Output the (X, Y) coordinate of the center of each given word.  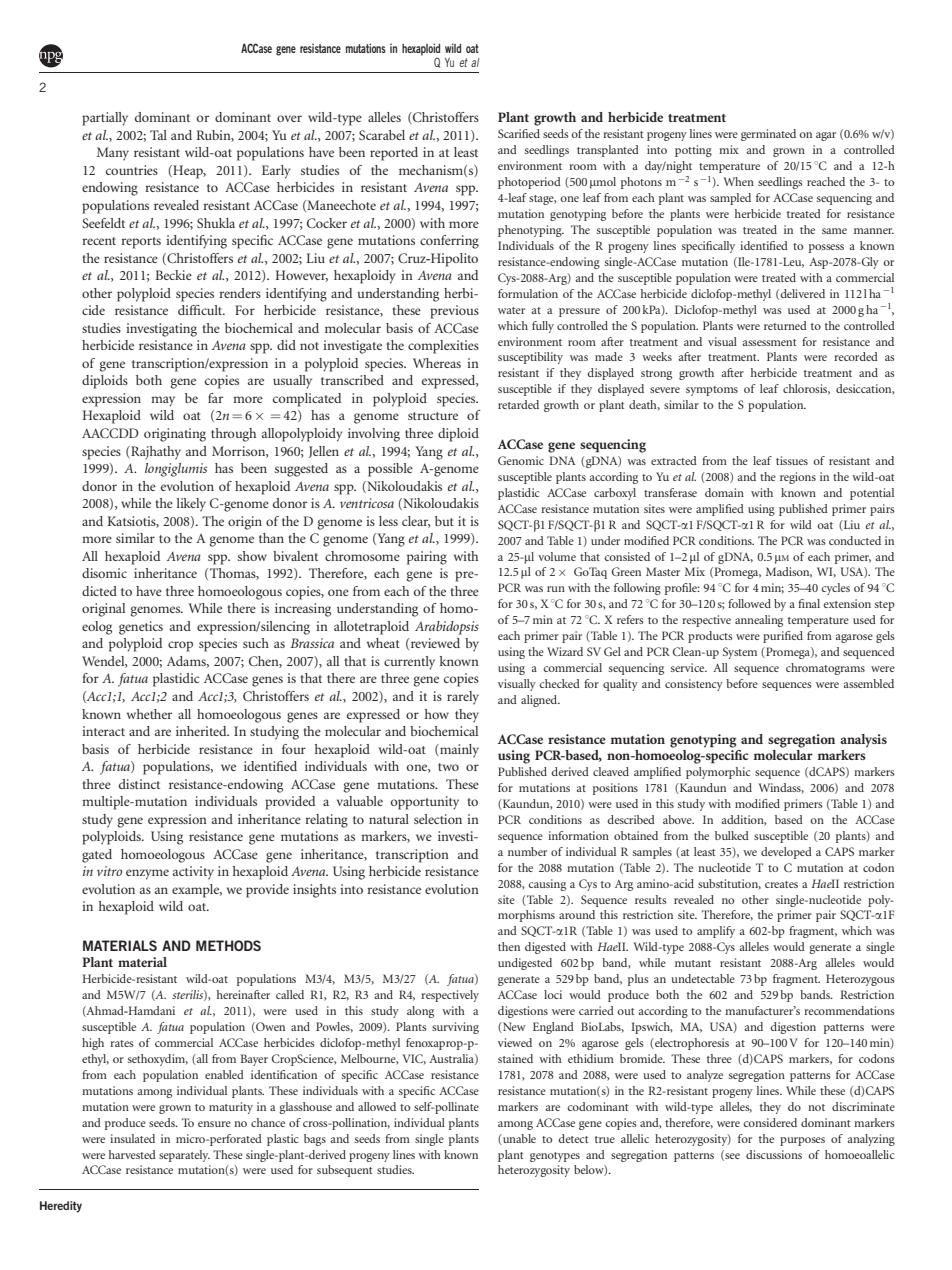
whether (149, 714)
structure (433, 416)
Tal (158, 135)
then (509, 946)
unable (518, 1139)
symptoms (712, 391)
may (163, 401)
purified (783, 637)
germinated (768, 135)
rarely (463, 697)
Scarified (519, 133)
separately (184, 1156)
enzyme (147, 874)
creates (781, 884)
